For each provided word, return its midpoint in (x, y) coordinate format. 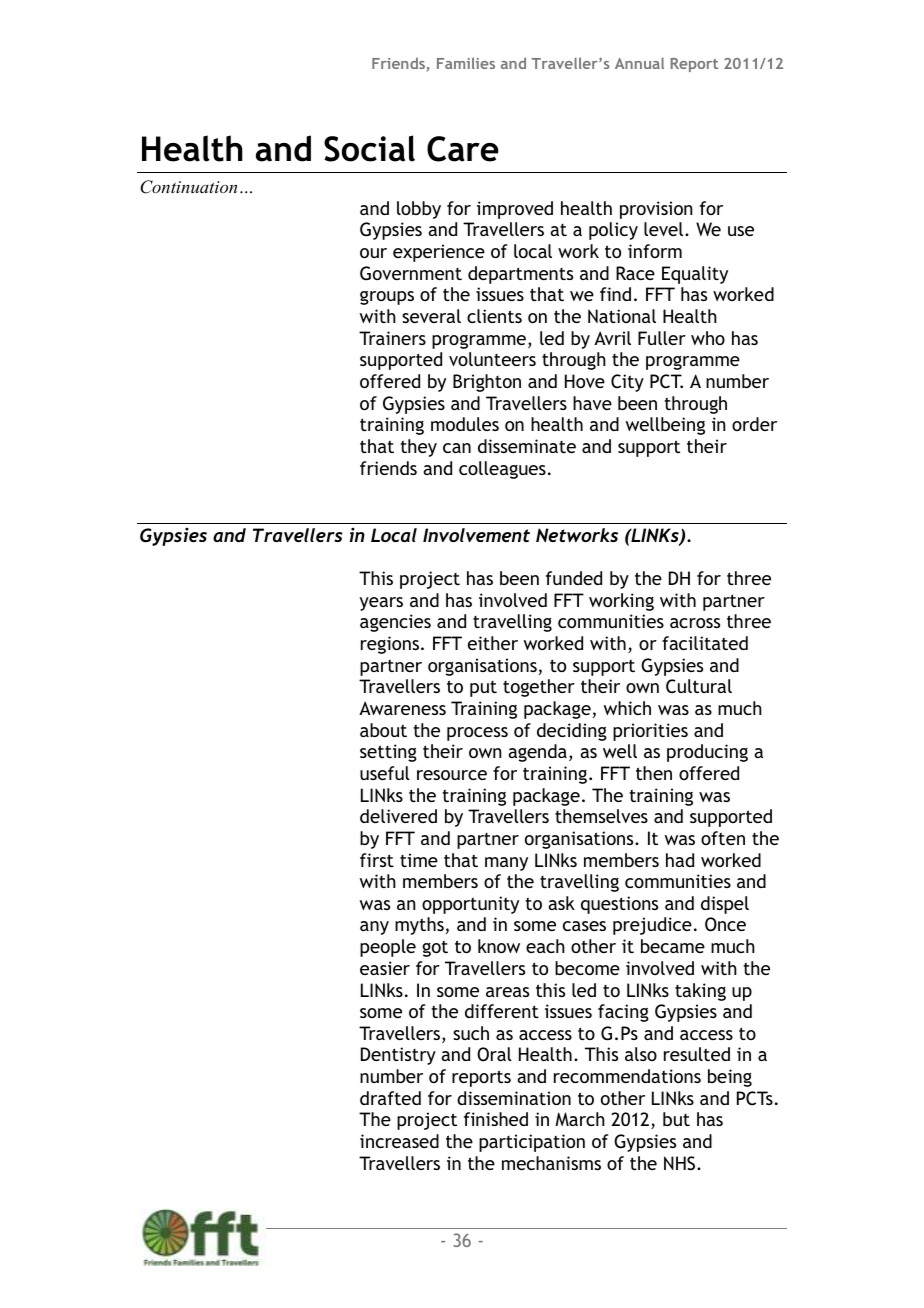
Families (466, 63)
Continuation (188, 187)
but (676, 1119)
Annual (639, 63)
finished (496, 1119)
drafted (390, 1098)
